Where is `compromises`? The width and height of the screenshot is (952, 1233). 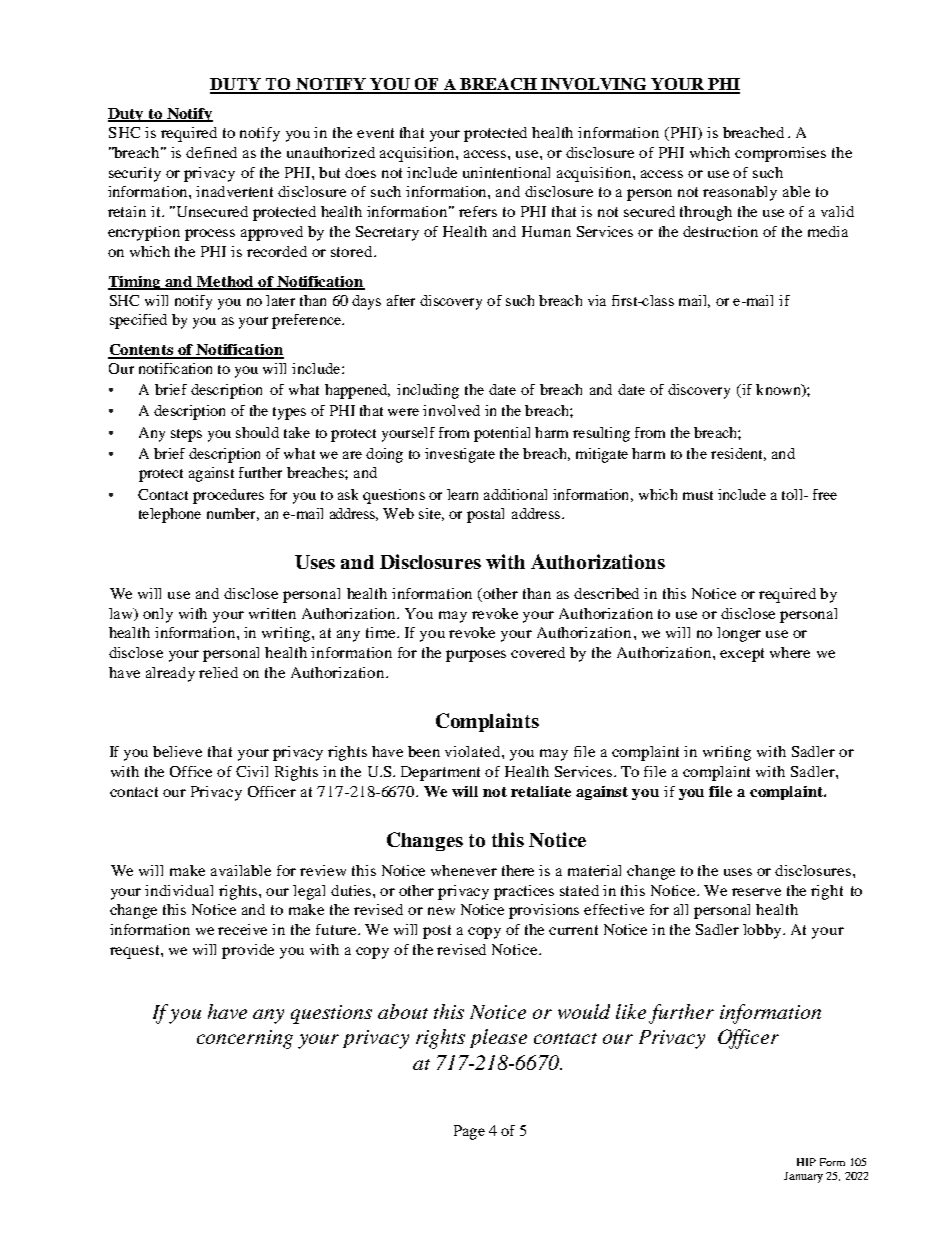 compromises is located at coordinates (780, 154).
